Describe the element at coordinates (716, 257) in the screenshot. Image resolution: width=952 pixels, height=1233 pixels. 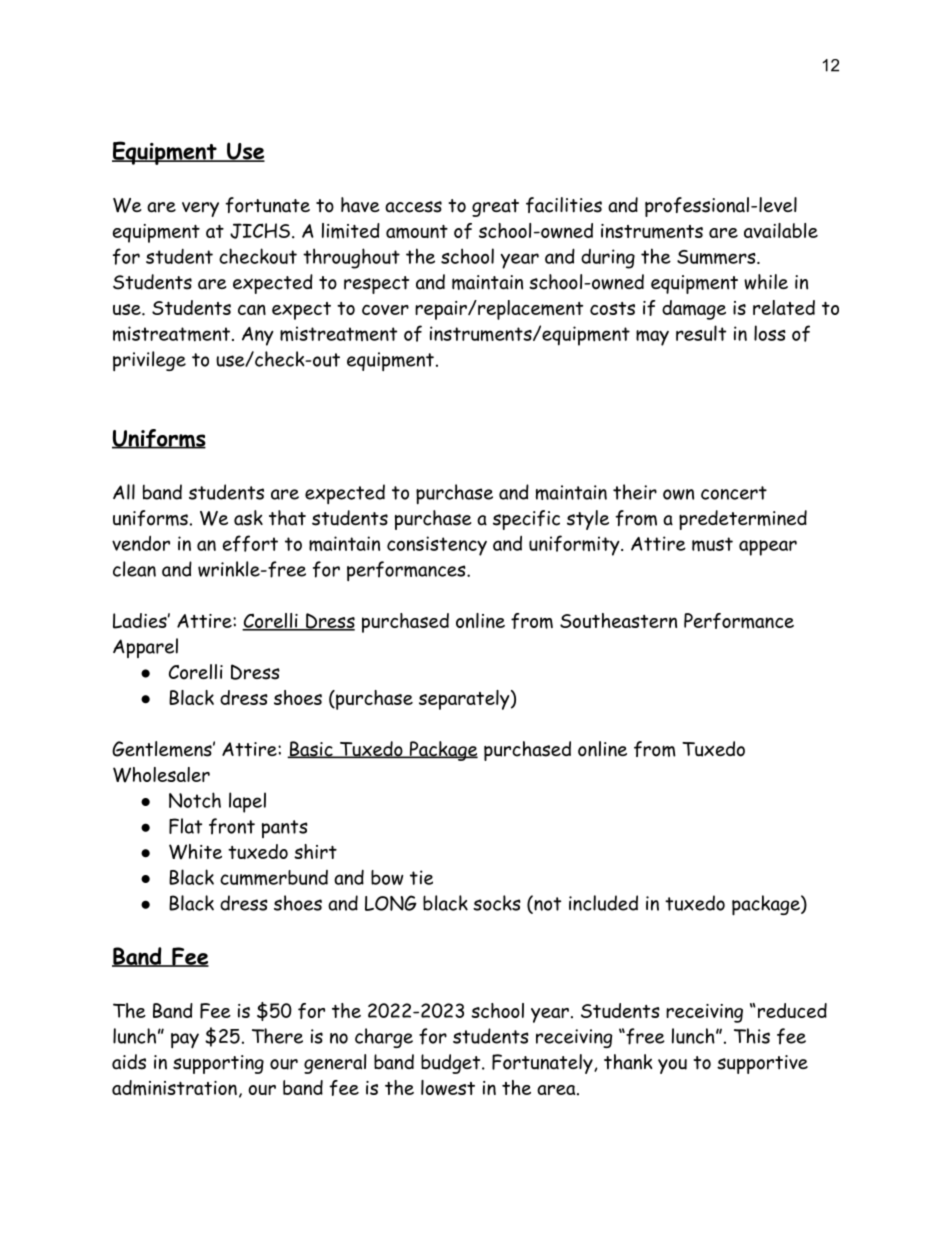
I see `Summers` at that location.
